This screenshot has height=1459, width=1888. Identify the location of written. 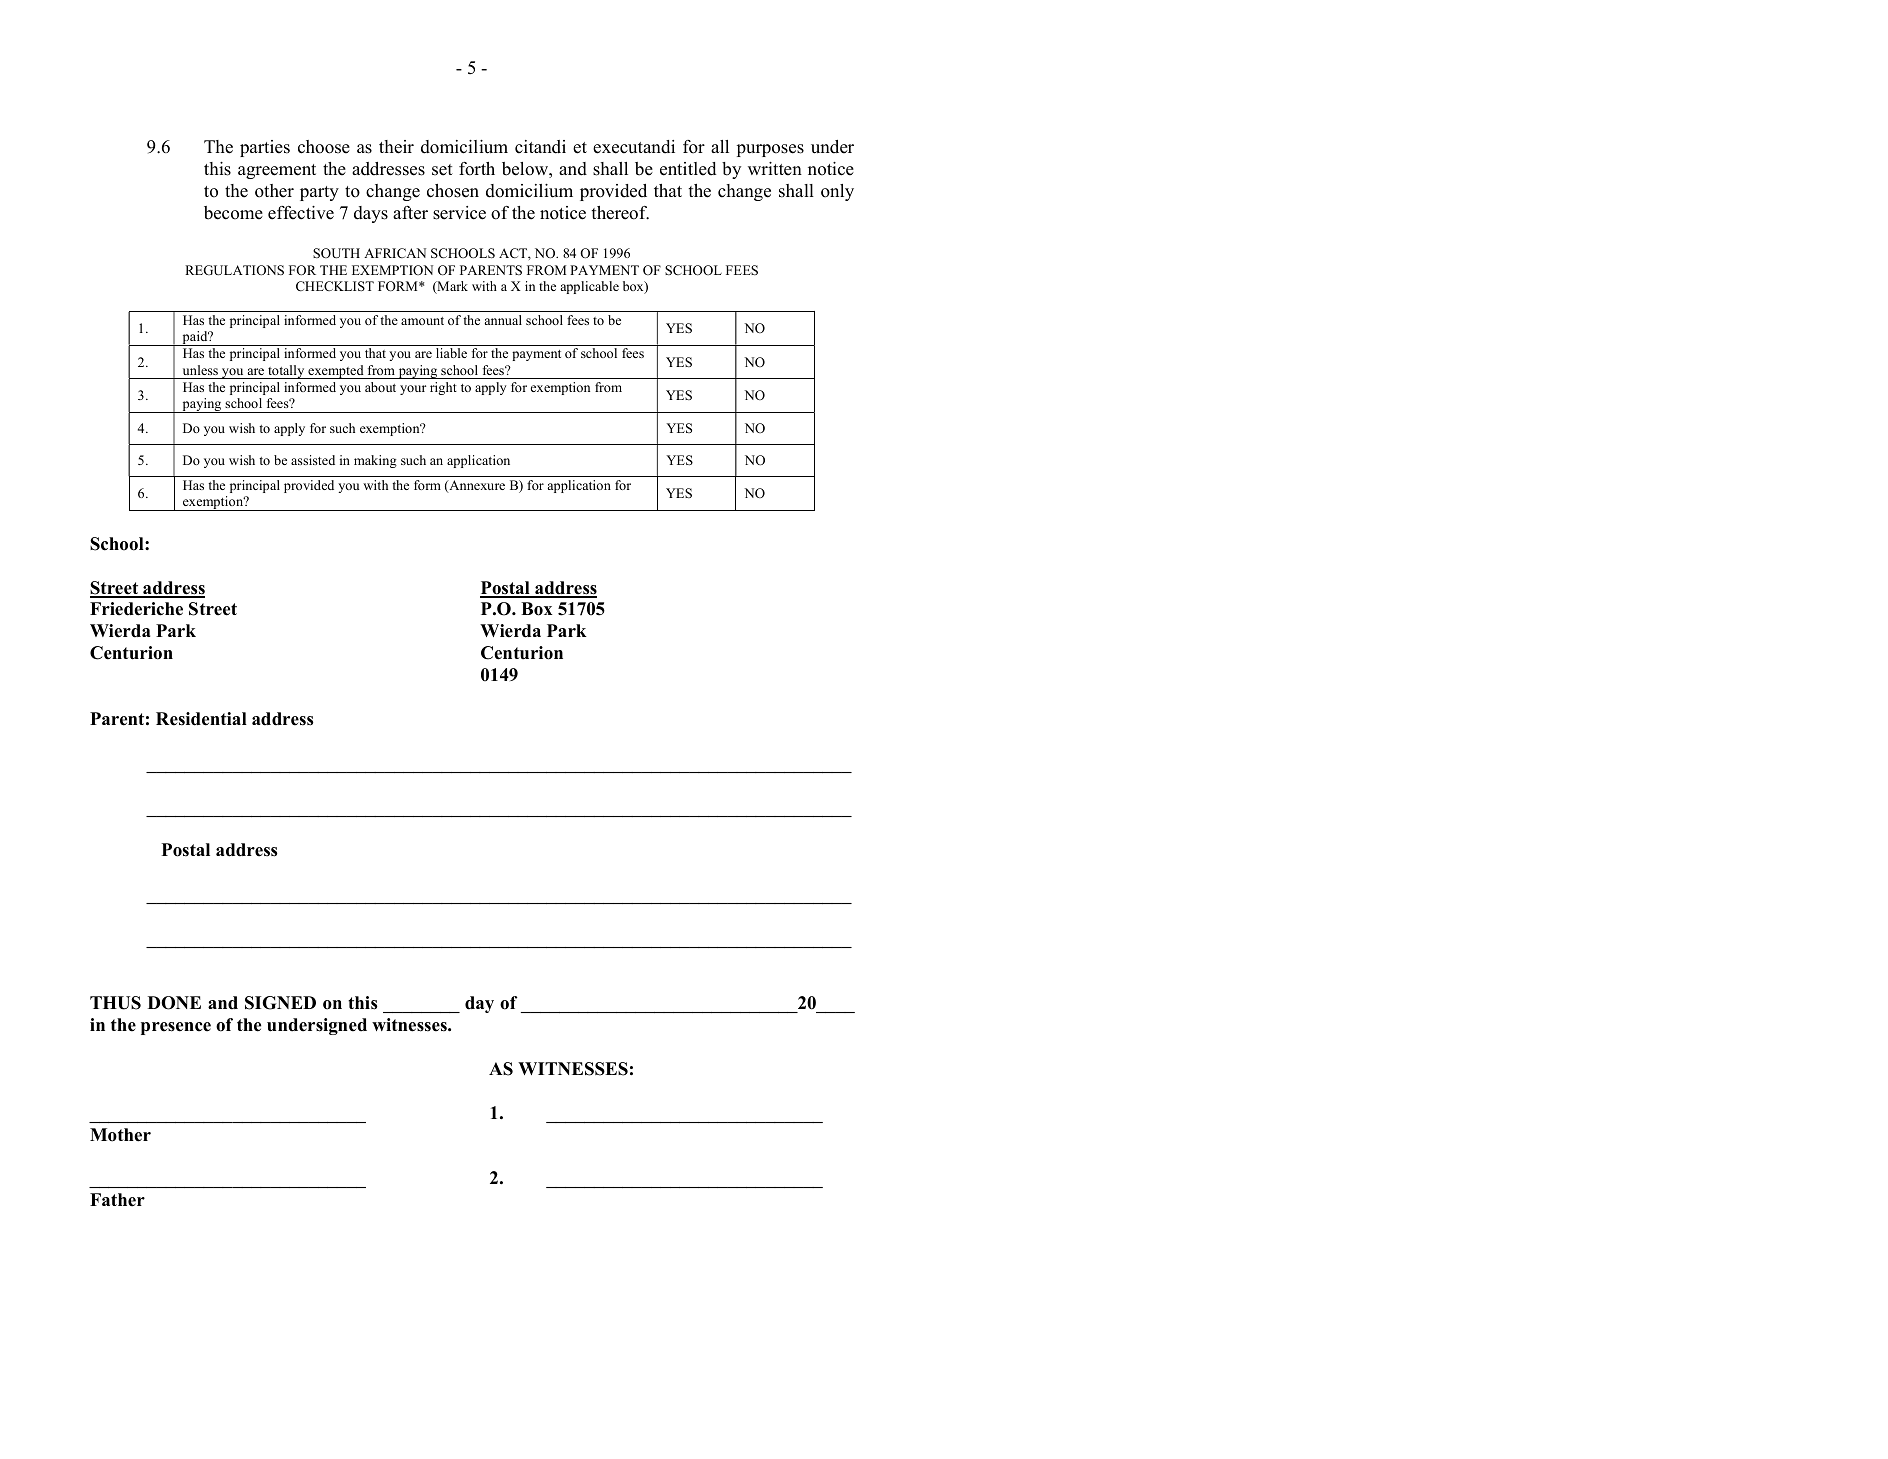
(775, 169).
